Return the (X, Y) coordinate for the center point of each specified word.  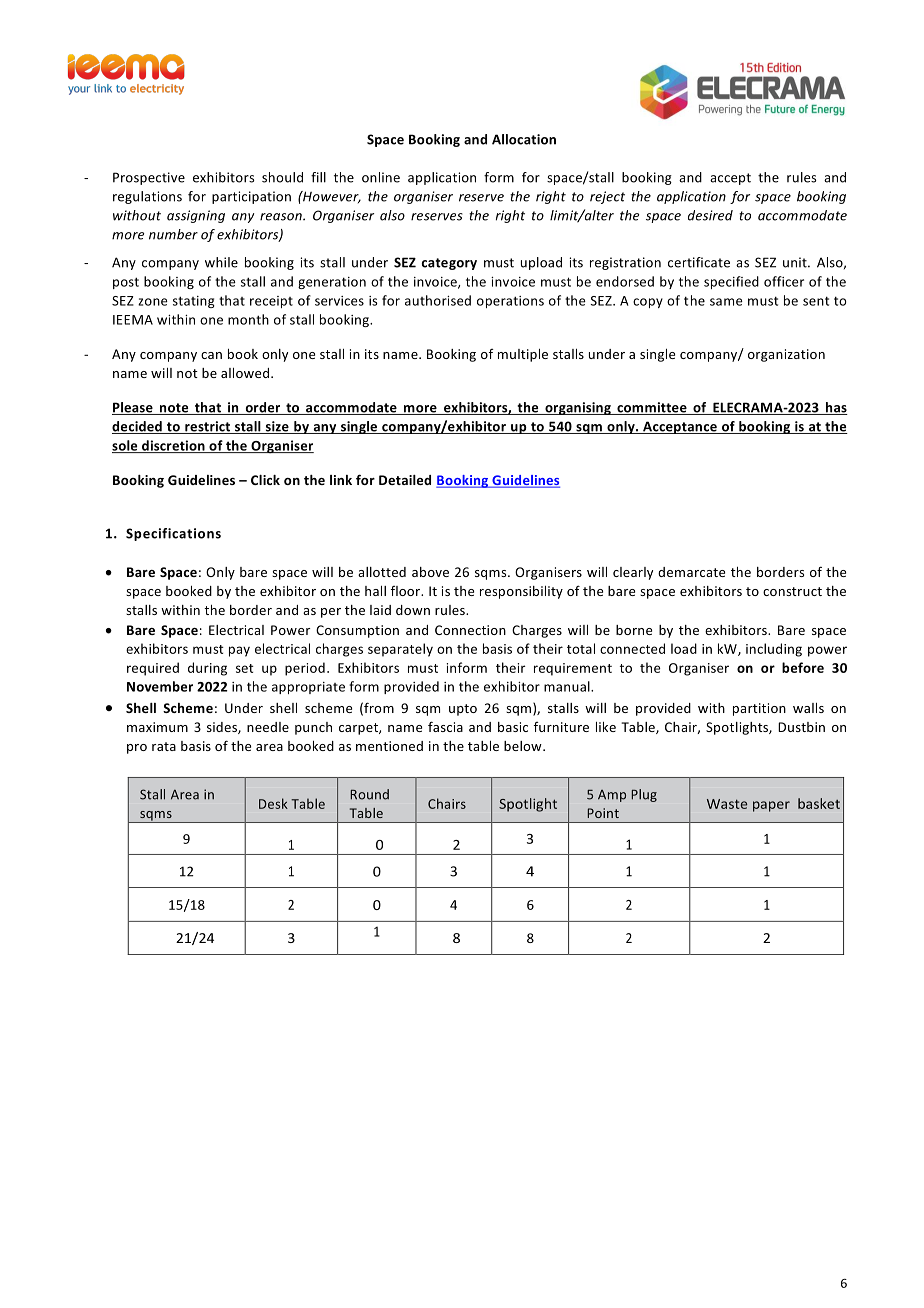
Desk (273, 803)
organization (786, 355)
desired (710, 215)
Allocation (524, 139)
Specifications (173, 534)
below (524, 746)
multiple (523, 355)
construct (792, 591)
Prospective (149, 178)
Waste (727, 804)
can (211, 355)
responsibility (521, 592)
